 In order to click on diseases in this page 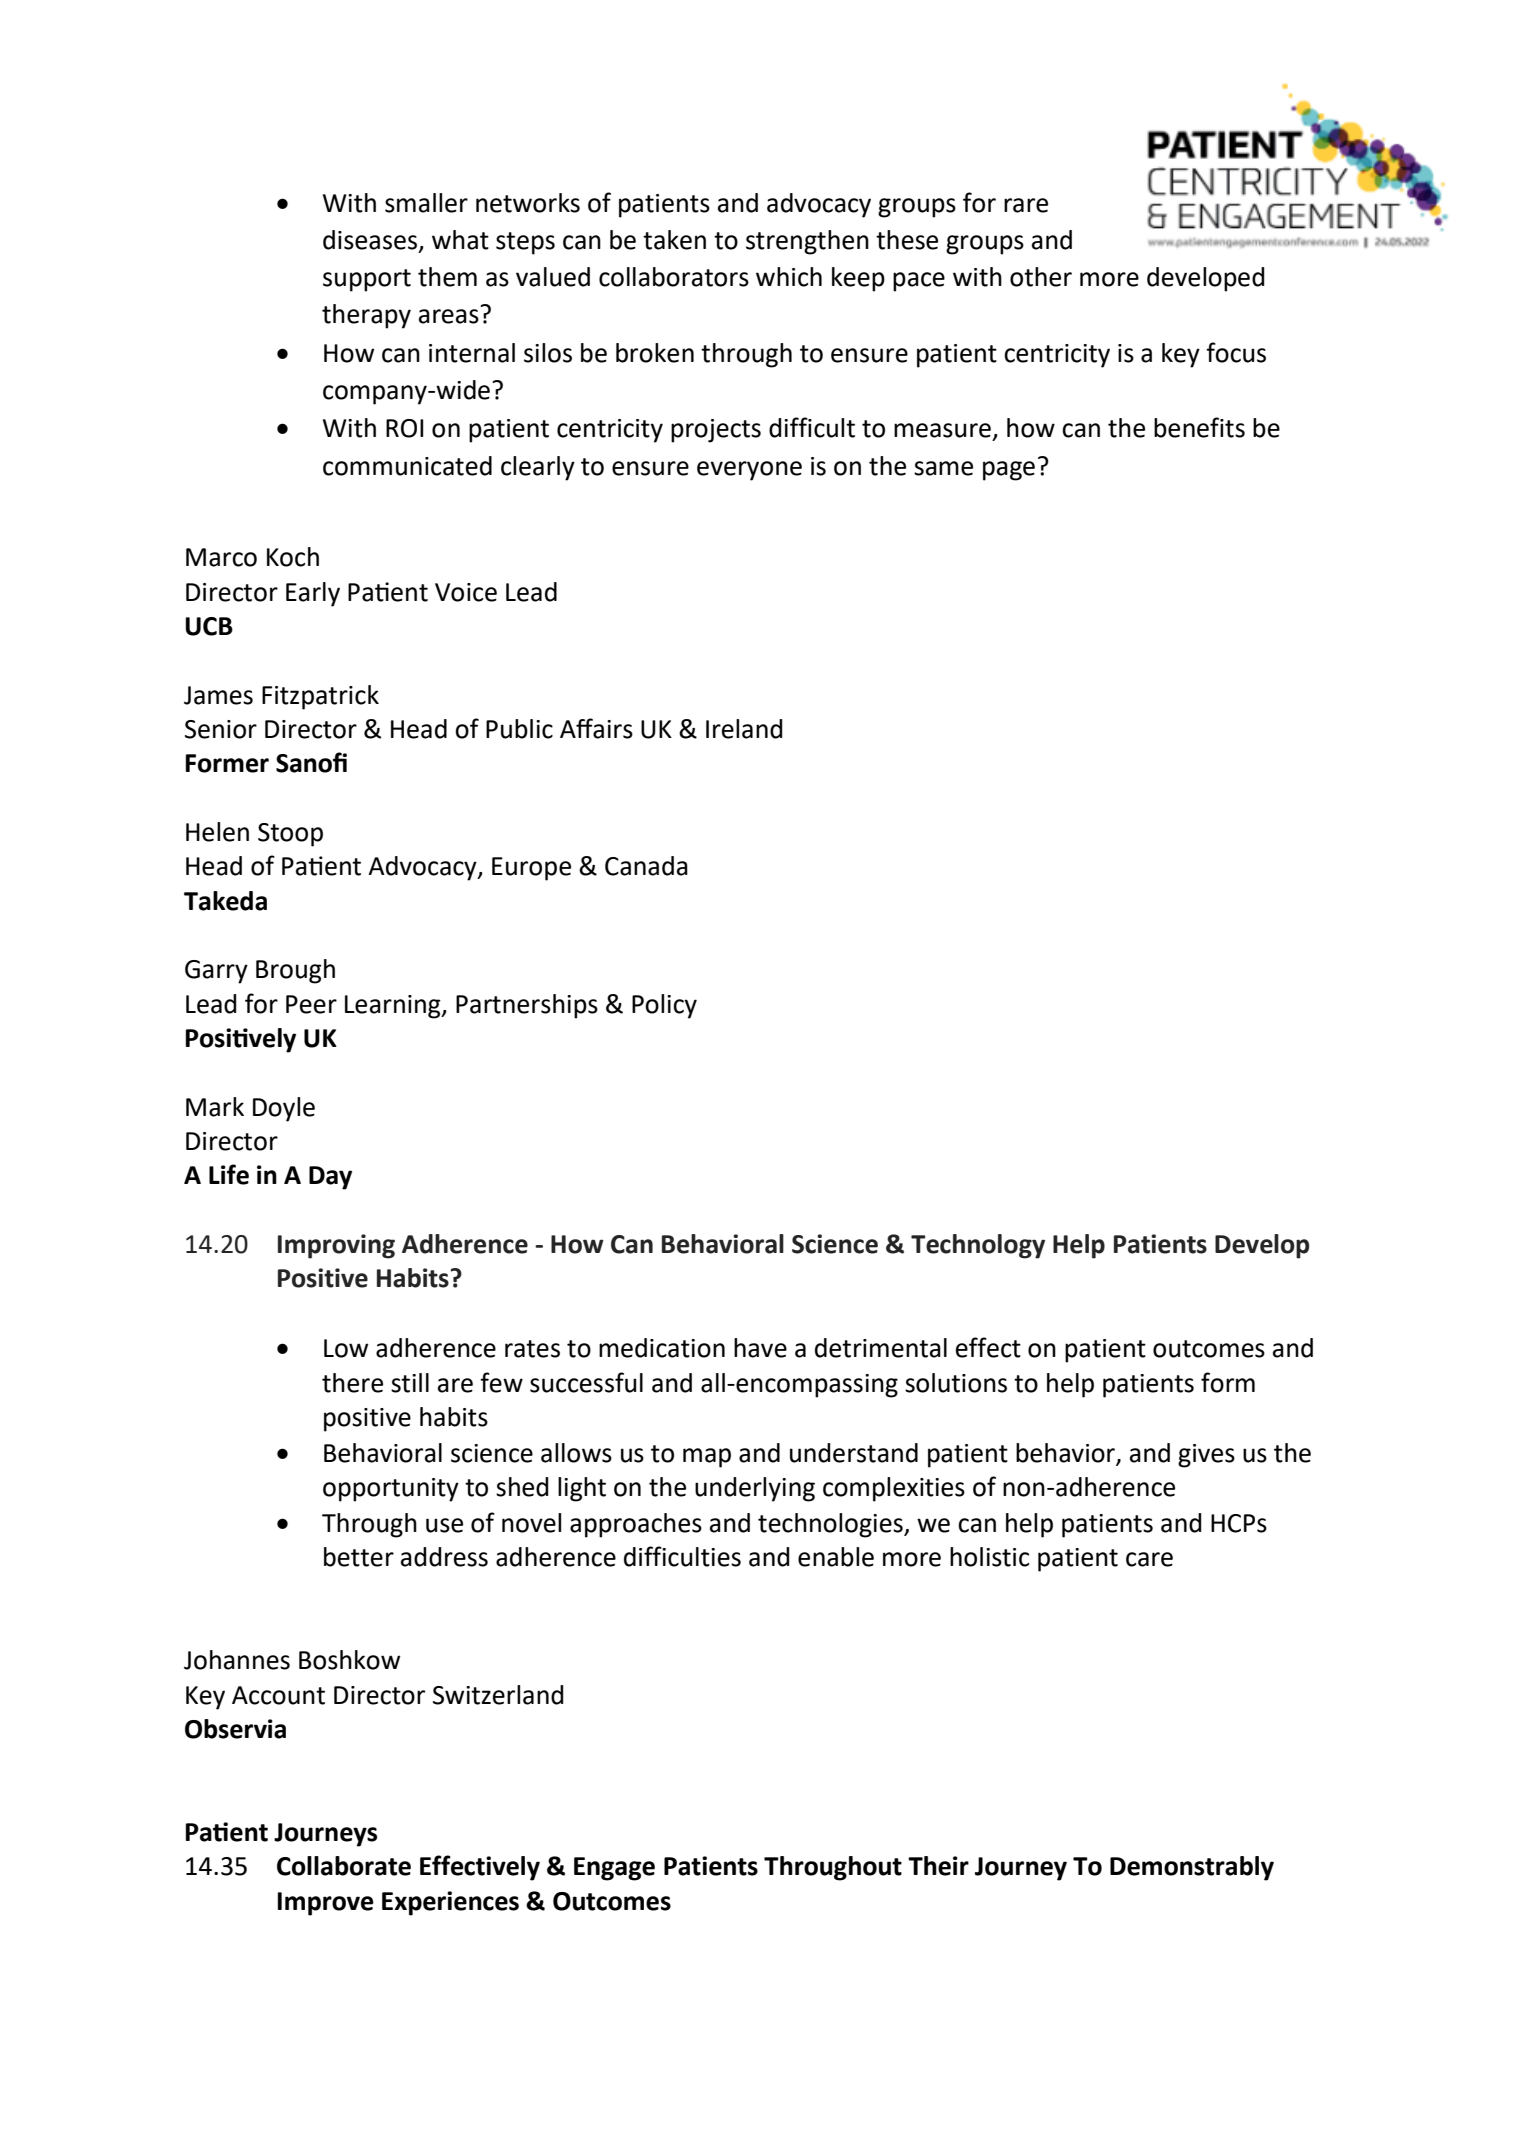, I will do `click(370, 240)`.
